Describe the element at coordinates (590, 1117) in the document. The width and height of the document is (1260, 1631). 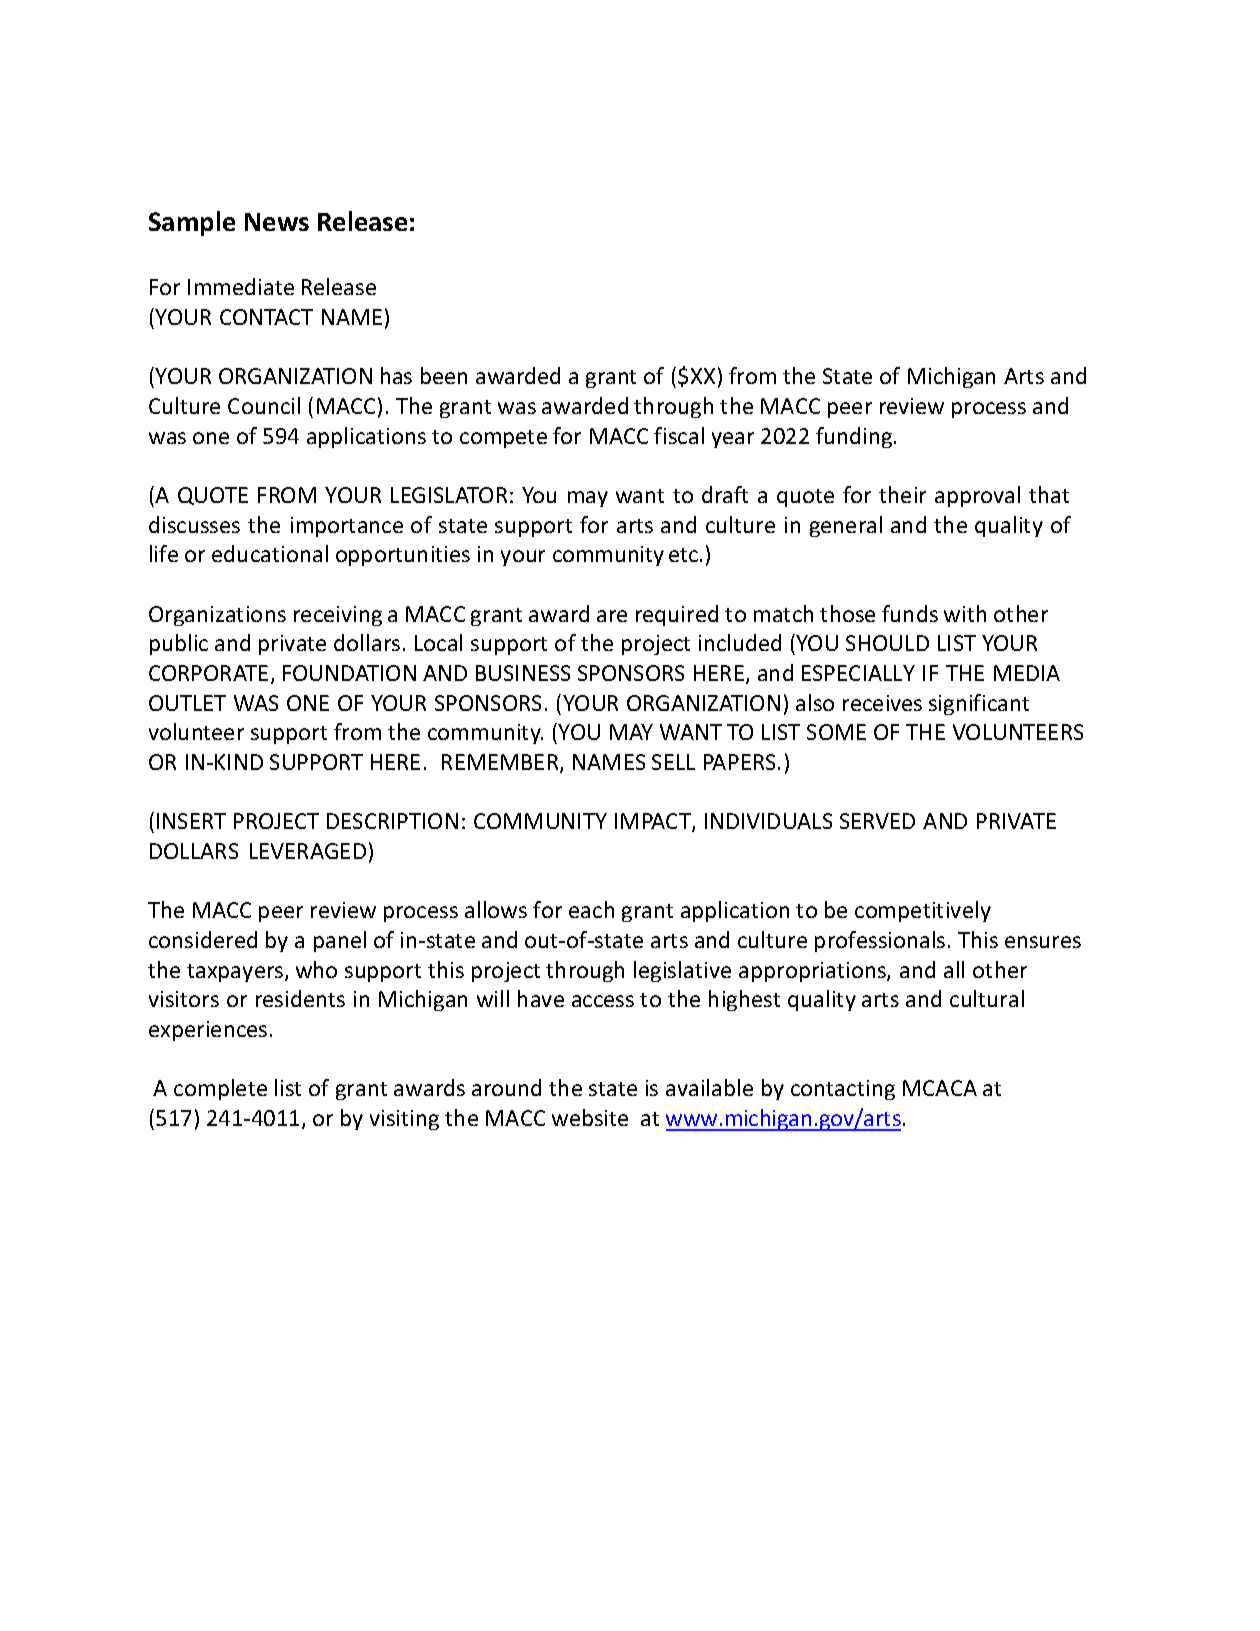
I see `website` at that location.
